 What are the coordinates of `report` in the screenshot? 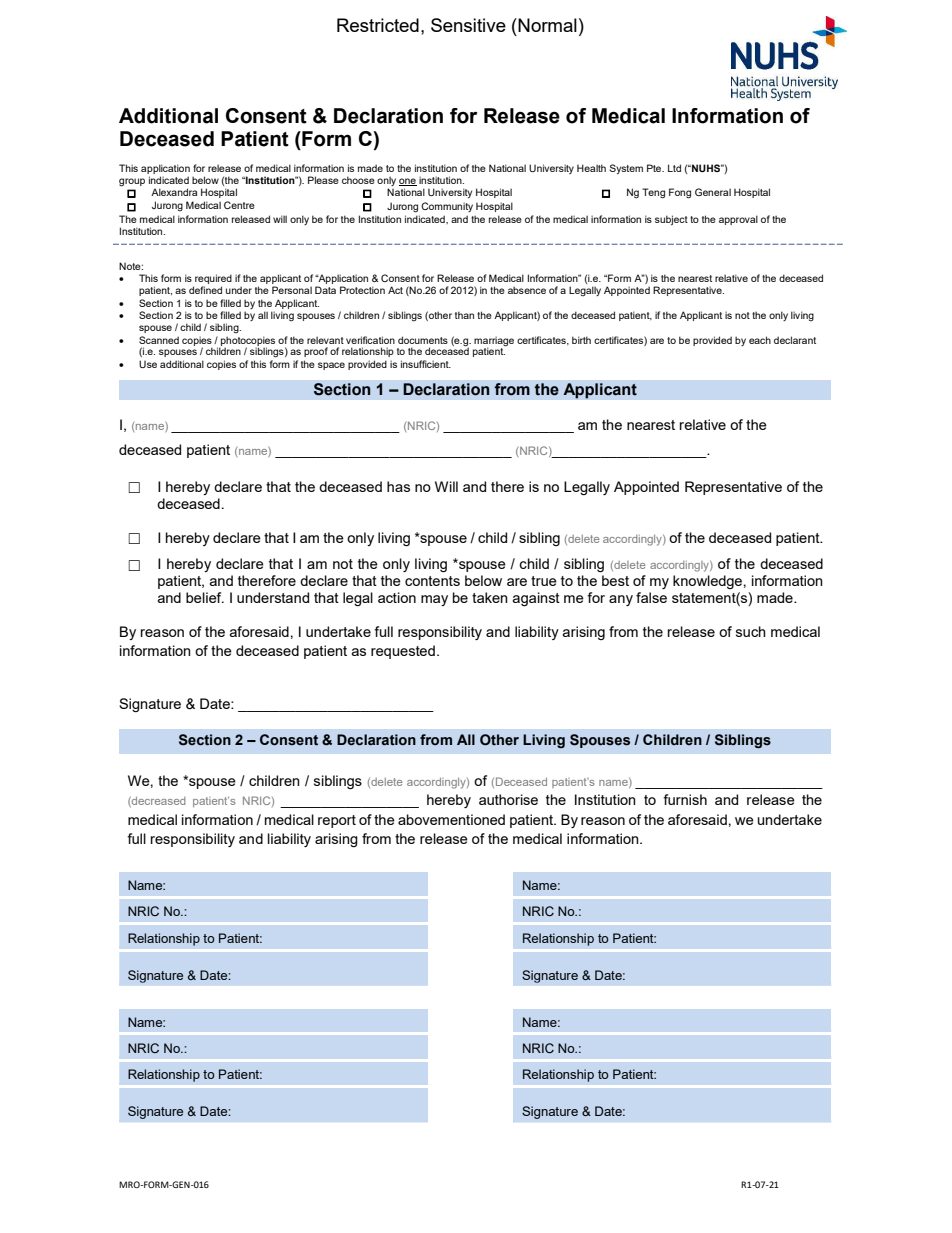 It's located at (337, 821).
